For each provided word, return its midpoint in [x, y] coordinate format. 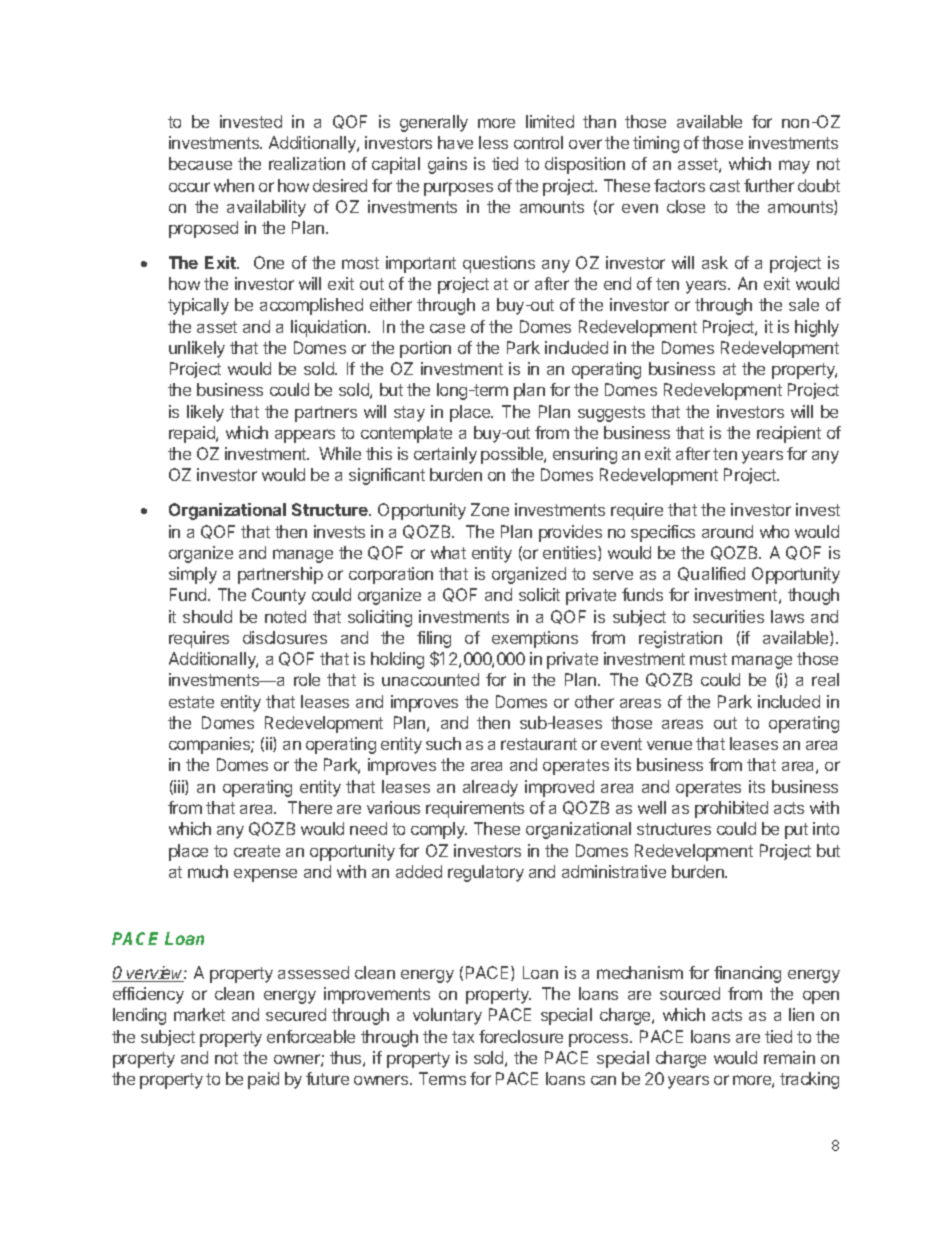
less [493, 142]
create [257, 851]
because [200, 163]
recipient [789, 434]
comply [439, 830]
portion [425, 349]
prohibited [731, 809]
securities [728, 616]
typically [198, 306]
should [207, 616]
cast [725, 186]
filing [434, 639]
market [199, 1014]
